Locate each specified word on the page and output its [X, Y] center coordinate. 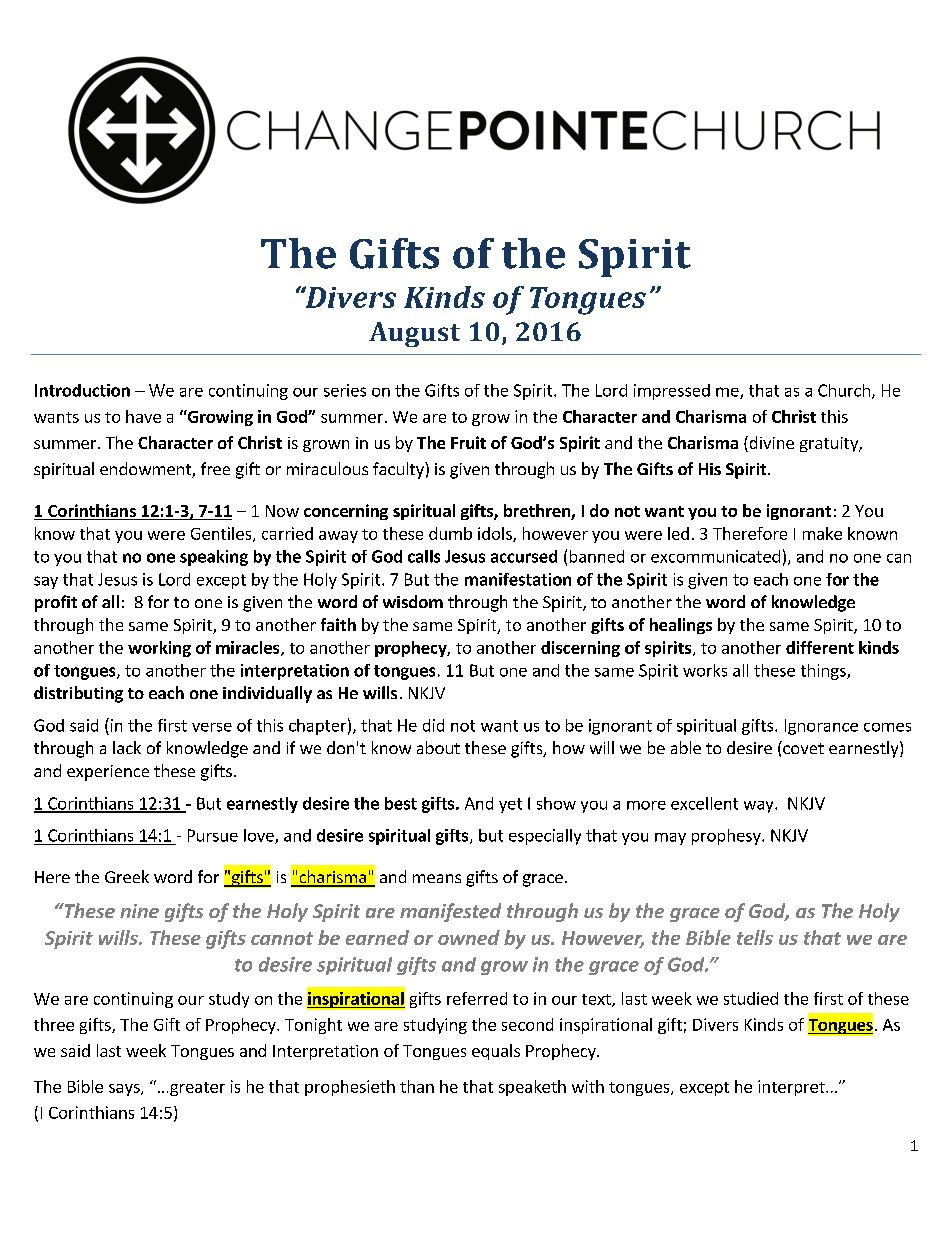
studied [751, 998]
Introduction [82, 390]
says [125, 1090]
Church [844, 390]
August [414, 334]
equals [496, 1052]
